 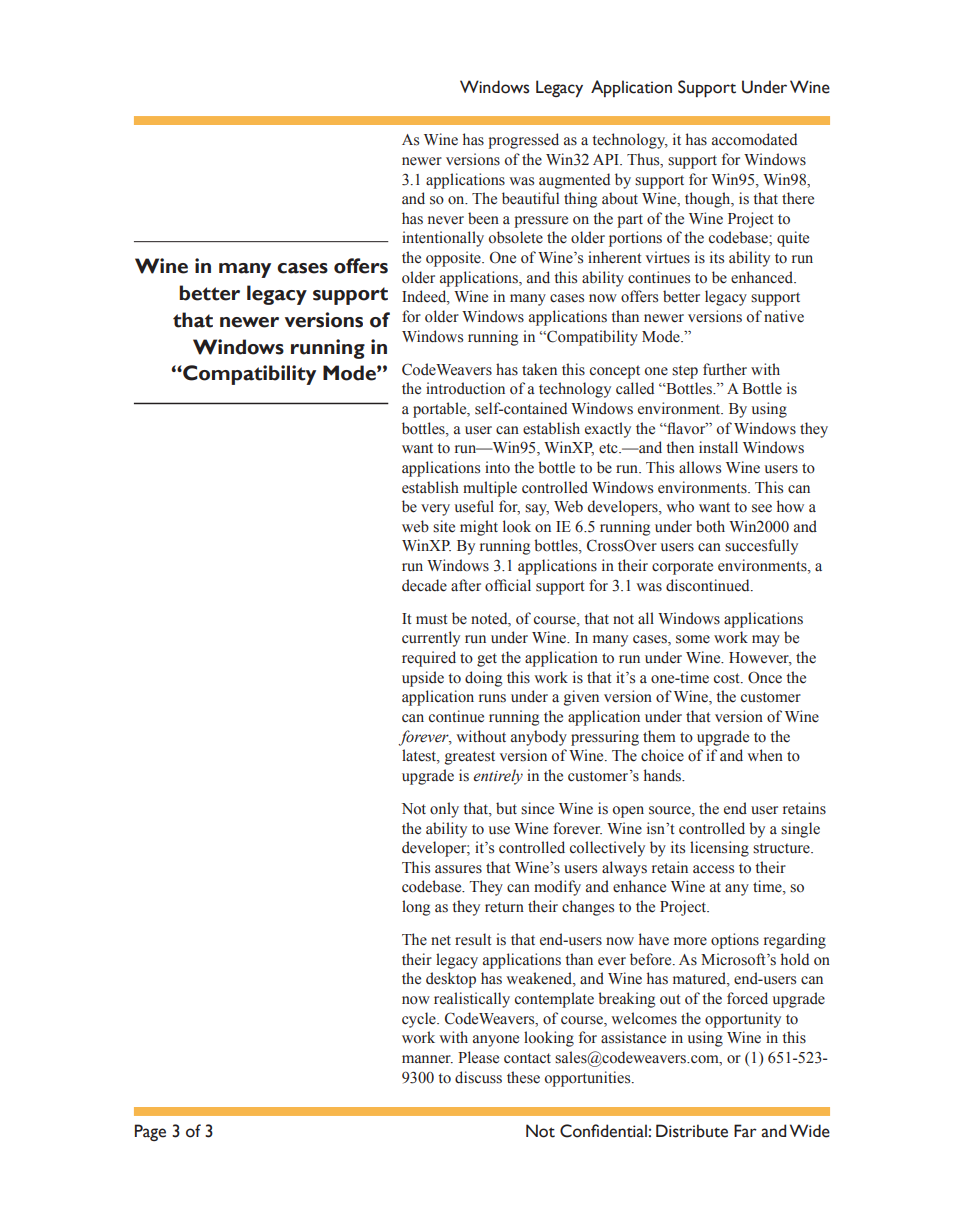 What do you see at coordinates (498, 777) in the document?
I see `entirely` at bounding box center [498, 777].
